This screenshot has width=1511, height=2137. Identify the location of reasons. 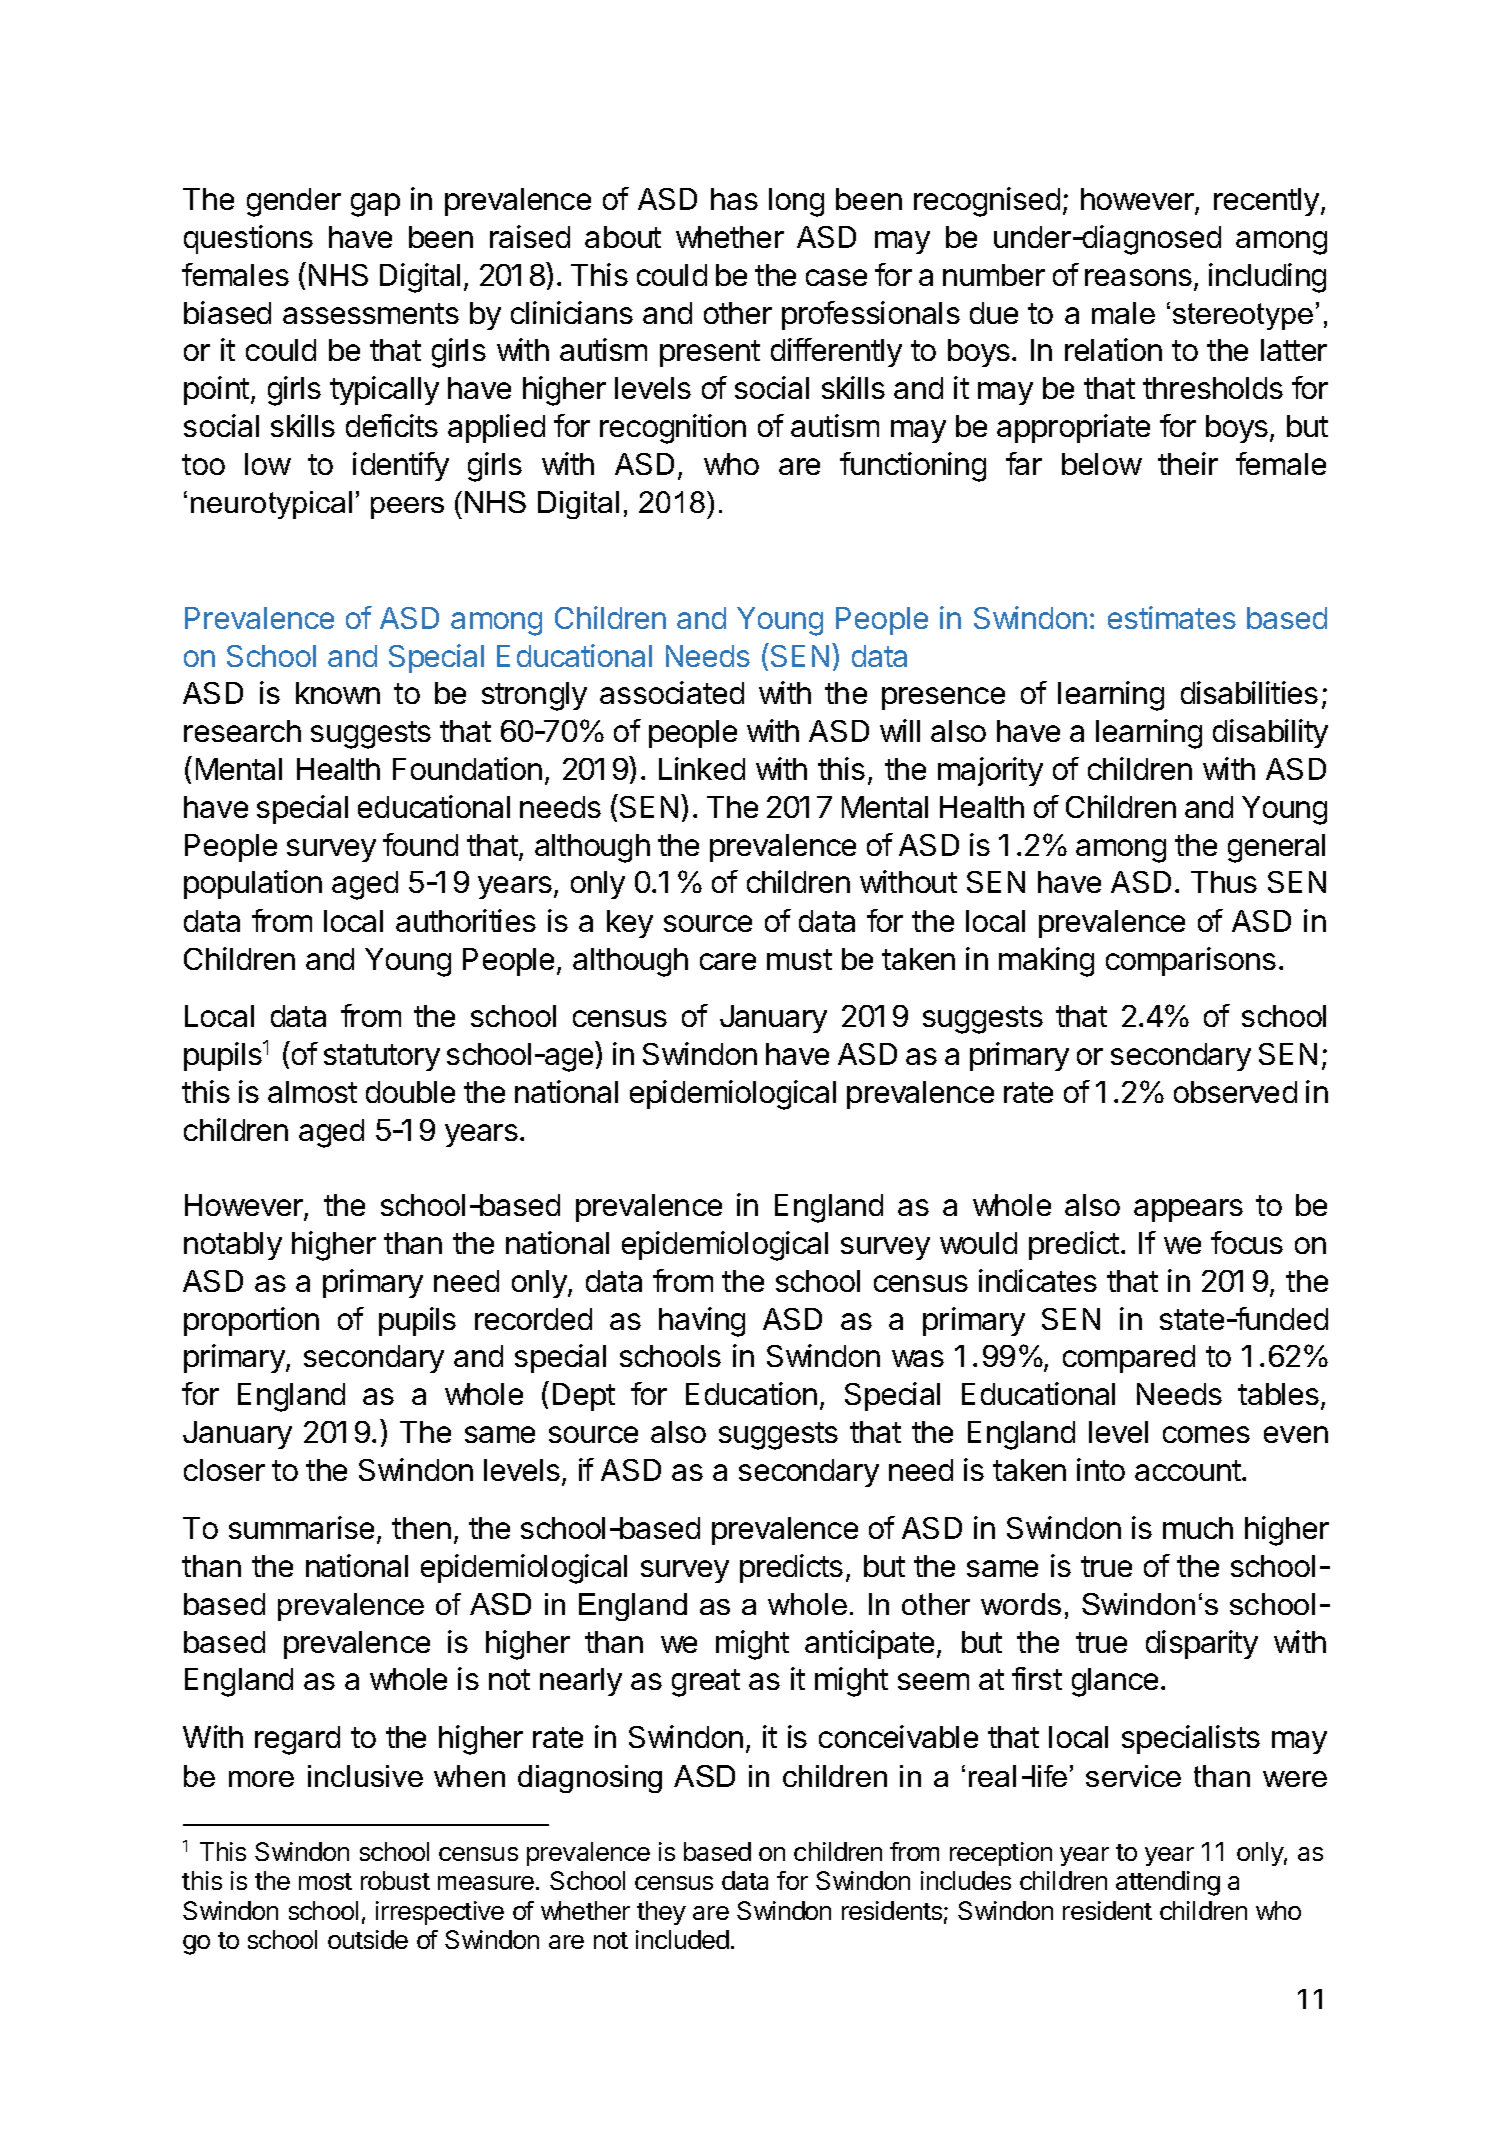
(1138, 277).
